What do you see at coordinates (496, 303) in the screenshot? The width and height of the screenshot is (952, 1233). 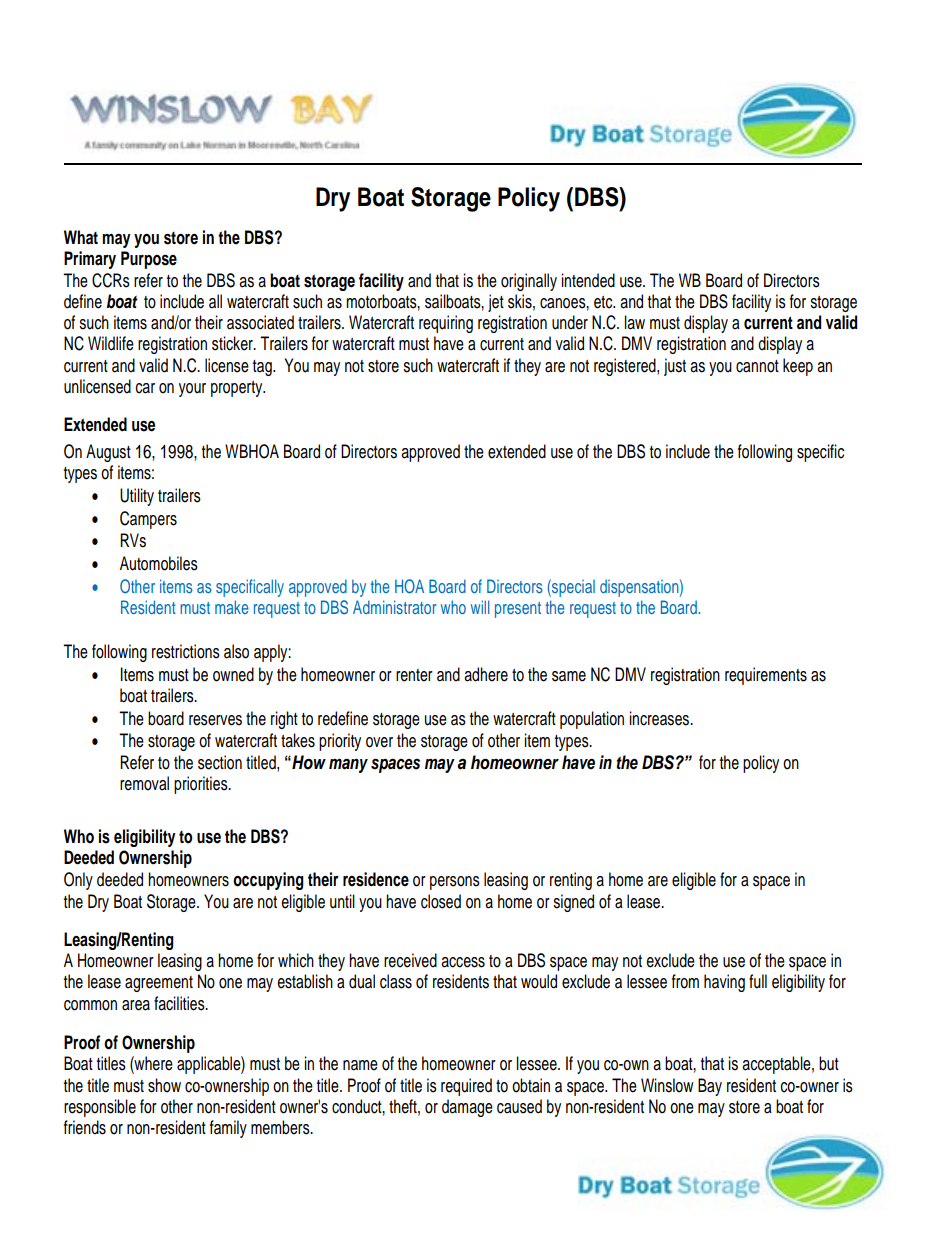 I see `jet` at bounding box center [496, 303].
